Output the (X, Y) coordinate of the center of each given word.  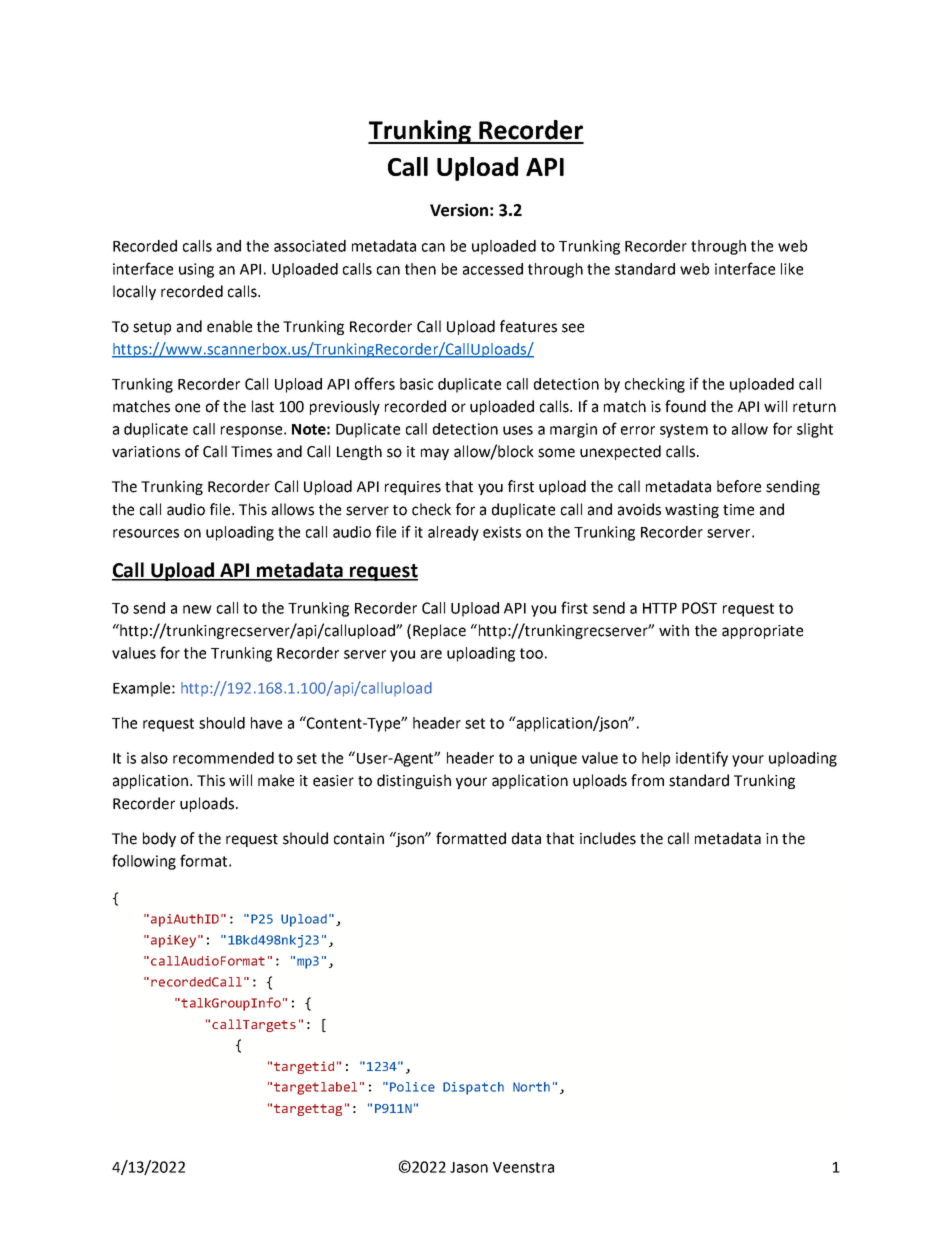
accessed (493, 269)
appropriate (762, 632)
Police (412, 1087)
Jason (469, 1167)
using (196, 270)
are (431, 654)
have (266, 723)
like (792, 269)
